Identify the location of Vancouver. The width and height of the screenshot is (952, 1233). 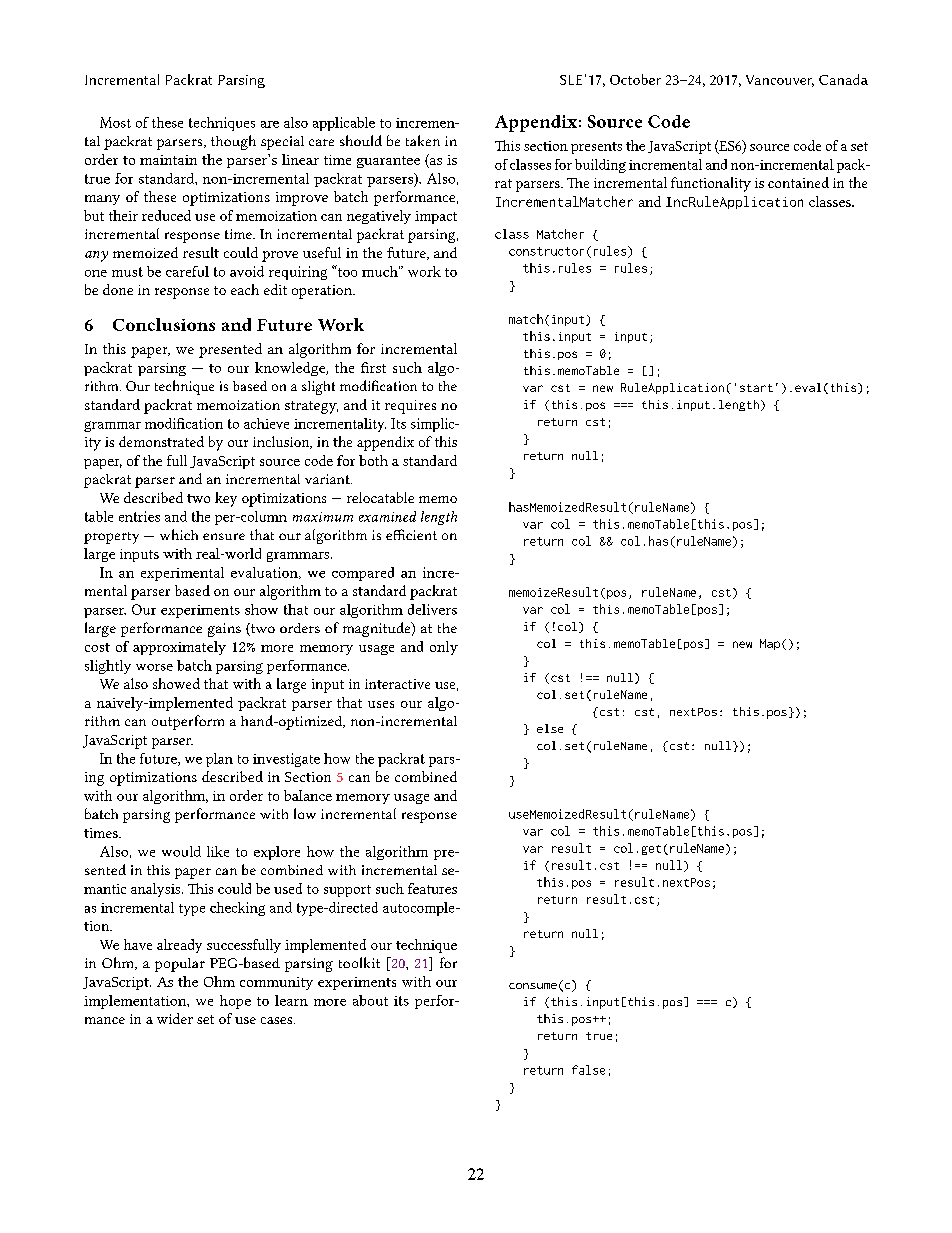
(780, 81).
